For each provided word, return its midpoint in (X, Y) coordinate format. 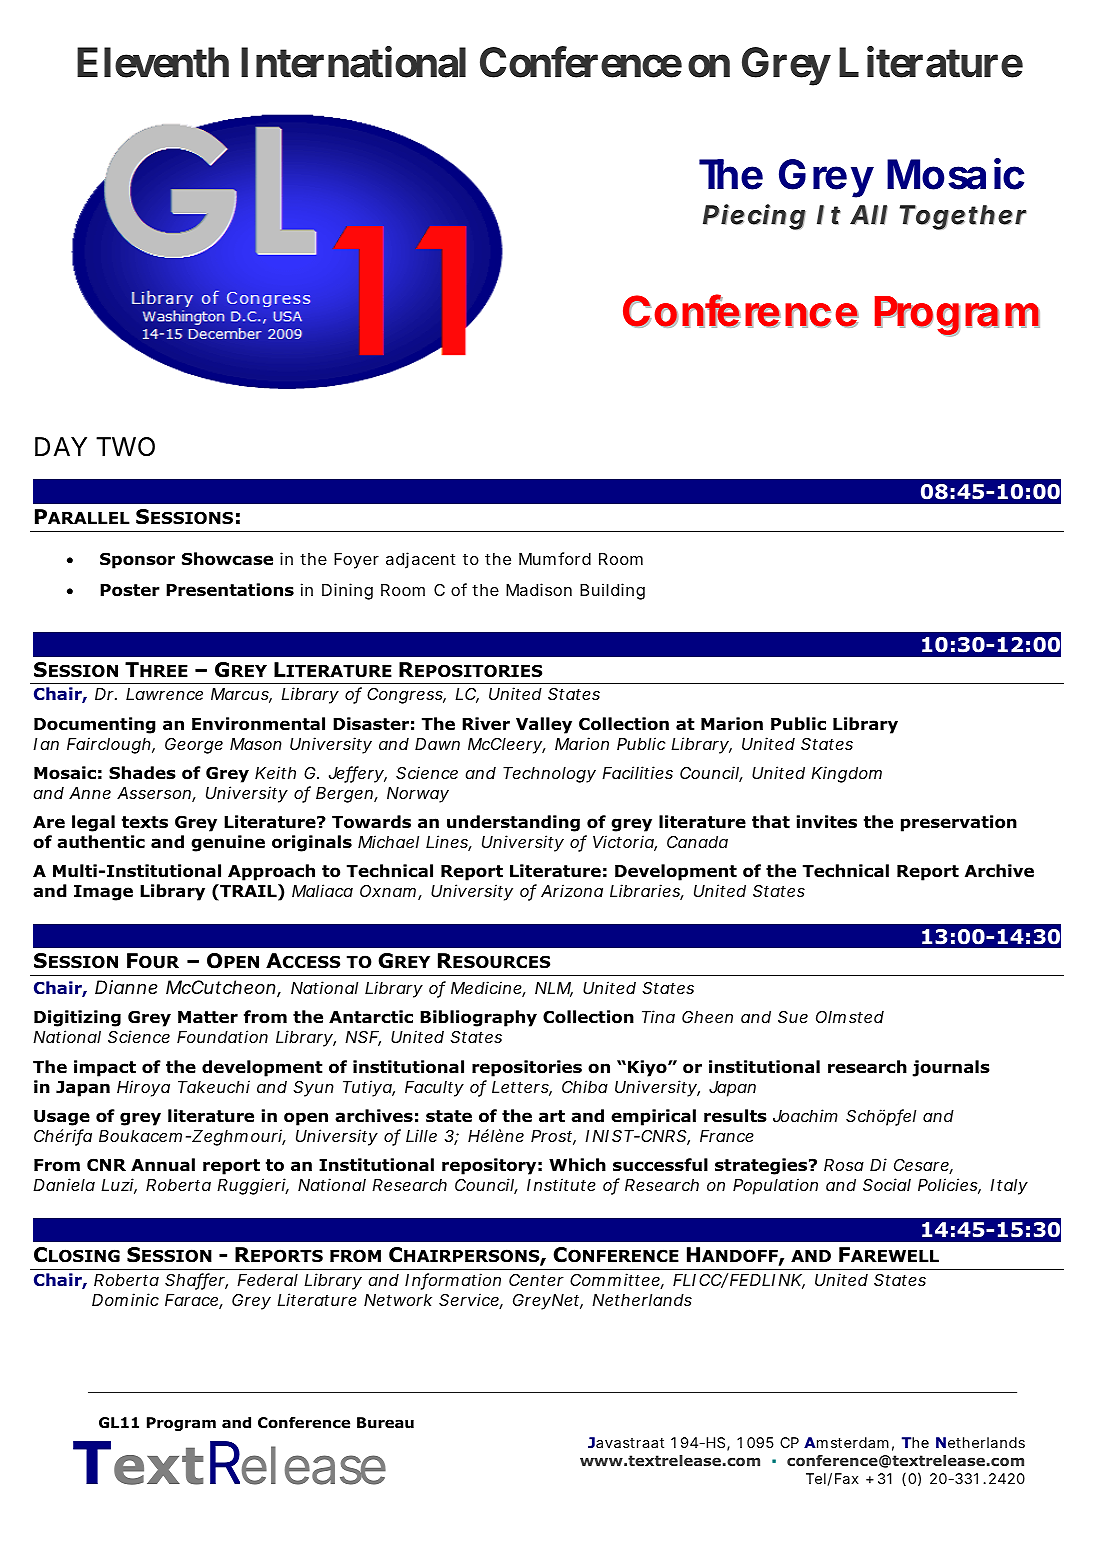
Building (612, 591)
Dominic (125, 1299)
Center (536, 1280)
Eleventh (153, 63)
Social (887, 1184)
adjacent (421, 560)
